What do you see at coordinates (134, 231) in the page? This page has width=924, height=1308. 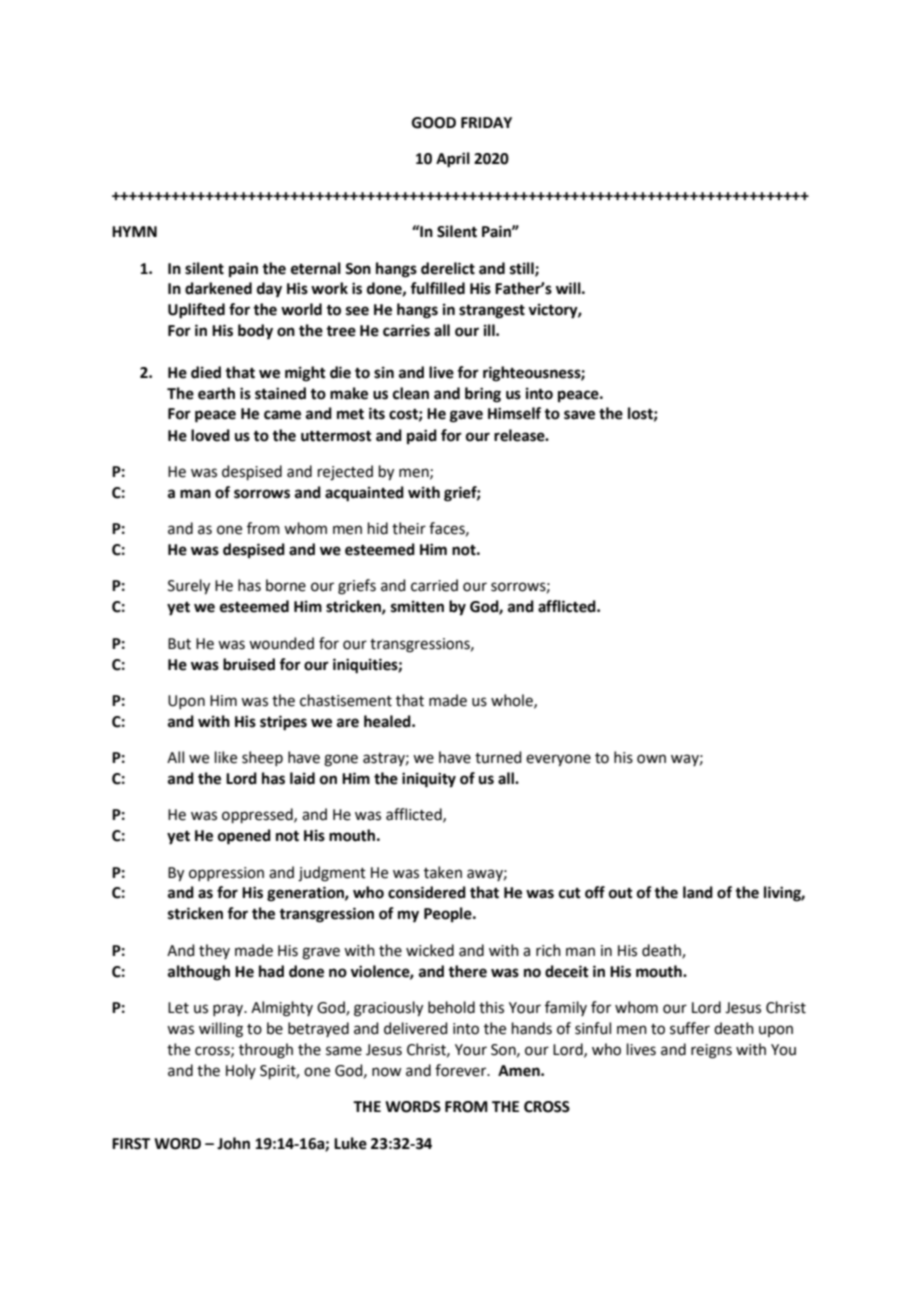 I see `HYMN` at bounding box center [134, 231].
